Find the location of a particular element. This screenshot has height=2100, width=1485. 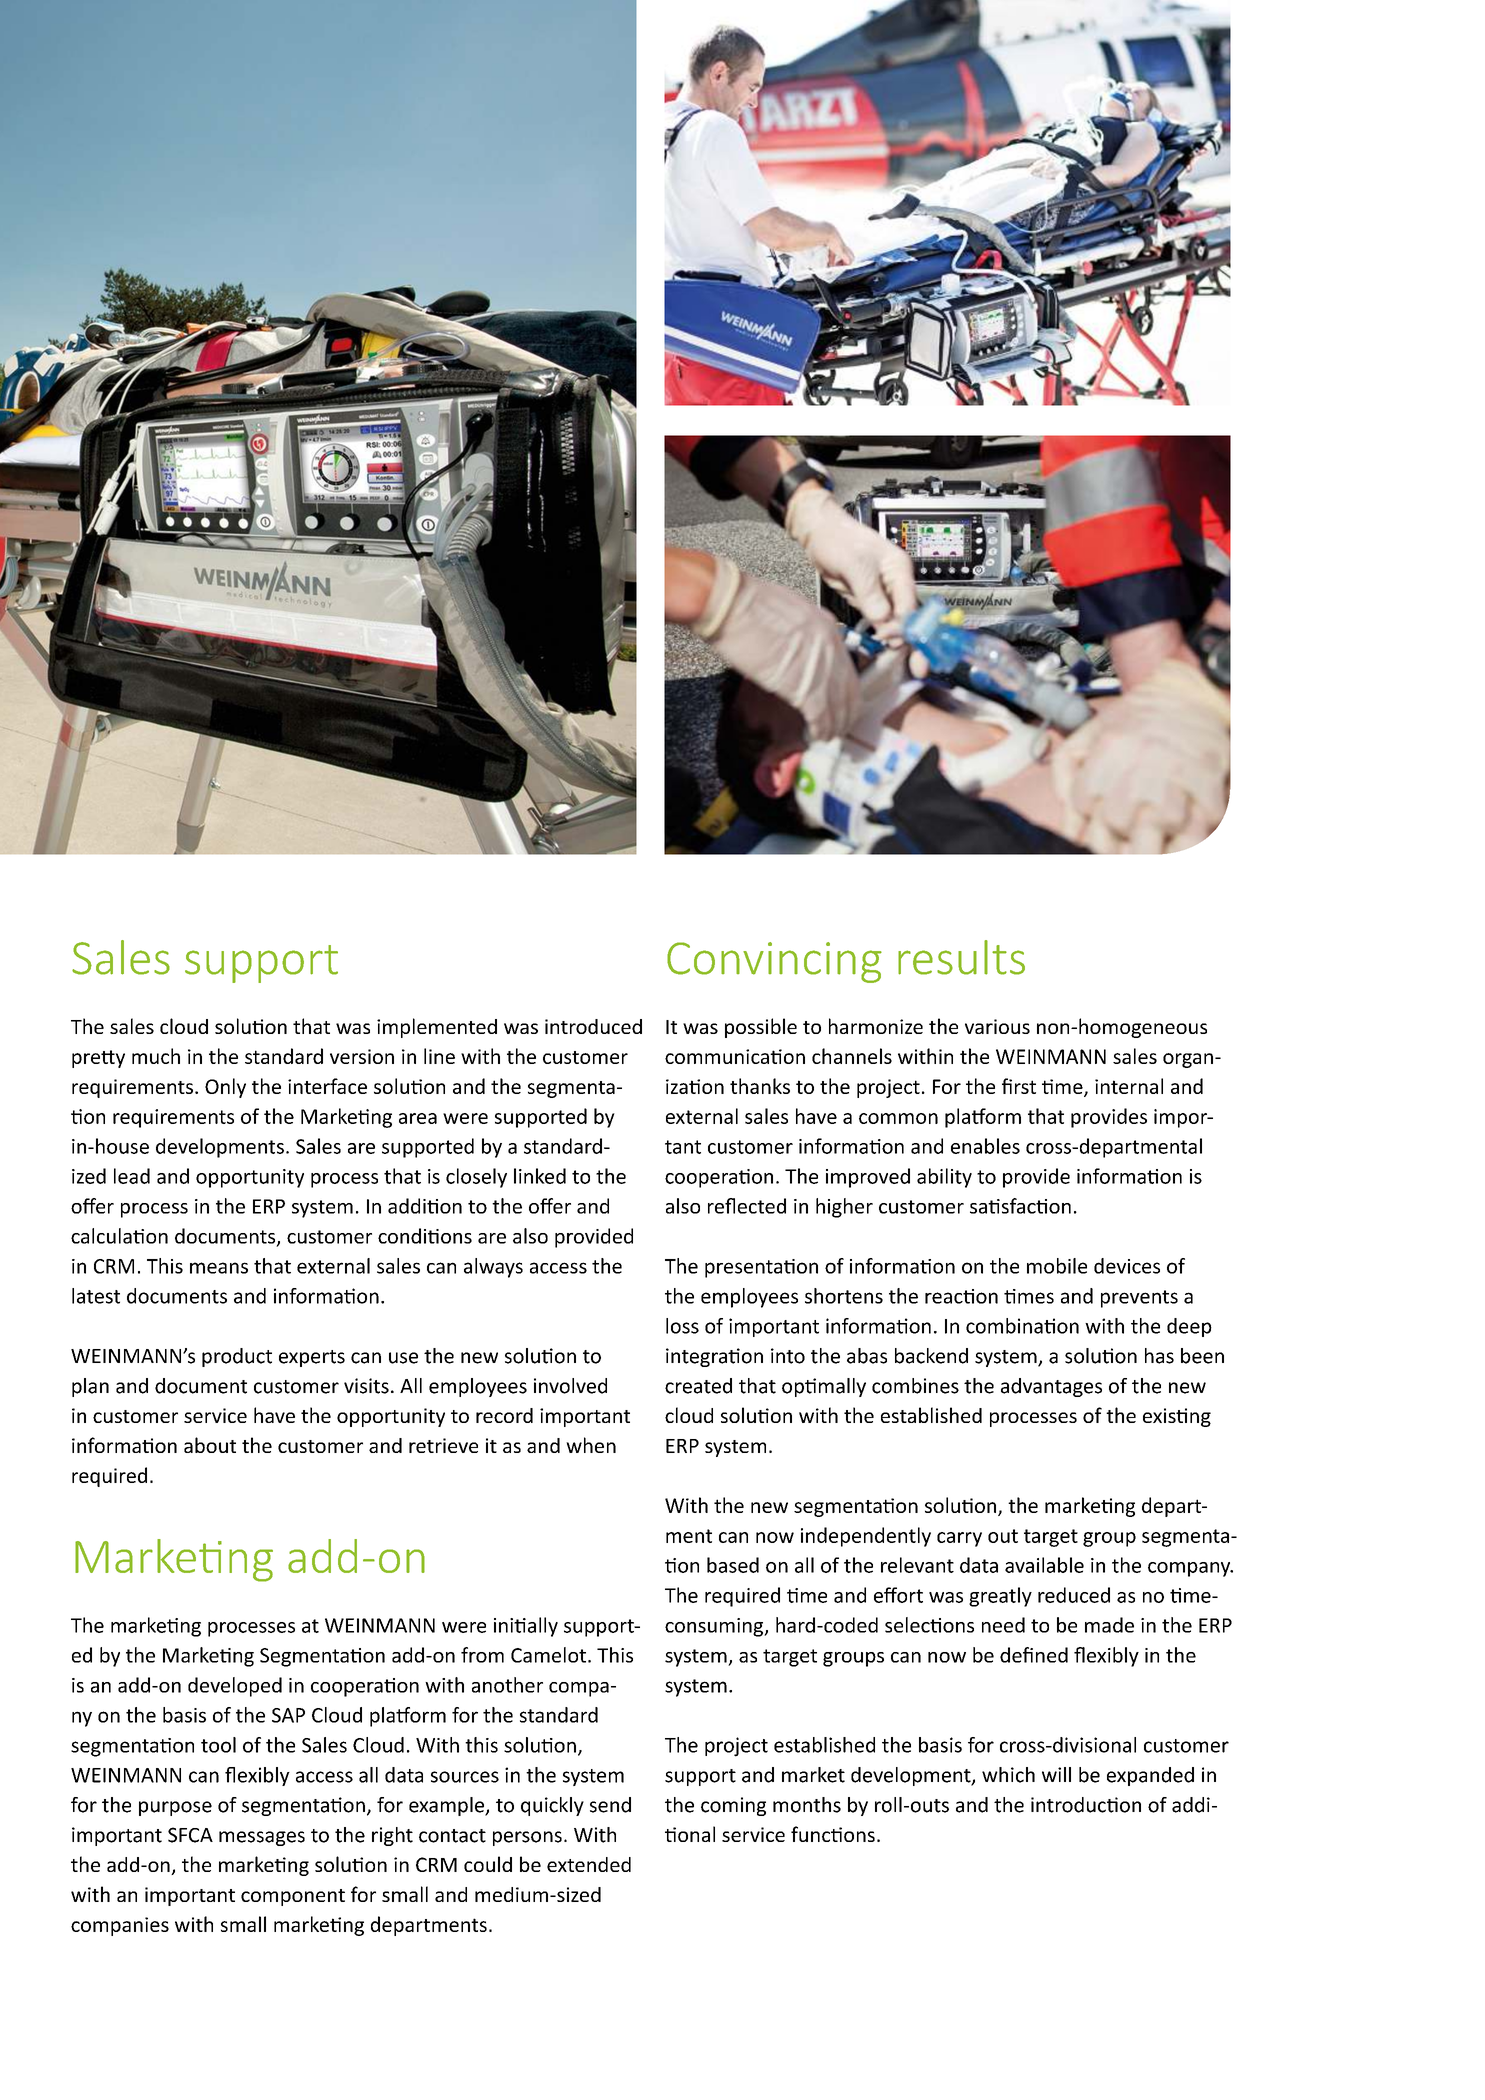

messages is located at coordinates (262, 1838).
